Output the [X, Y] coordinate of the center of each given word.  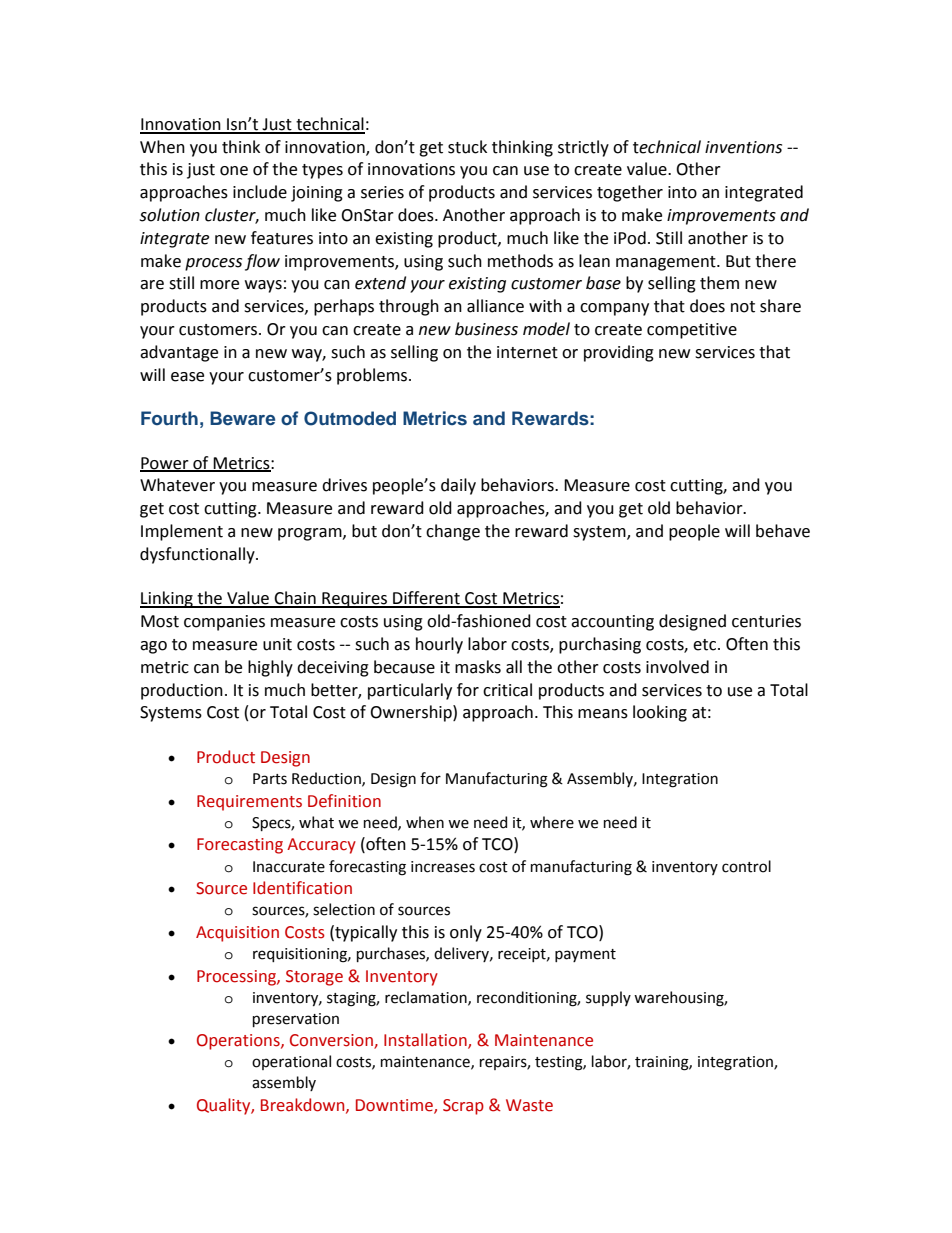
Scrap [463, 1107]
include [260, 192]
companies [224, 623]
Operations [239, 1042]
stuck [467, 147]
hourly [439, 645]
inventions [743, 147]
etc [706, 645]
